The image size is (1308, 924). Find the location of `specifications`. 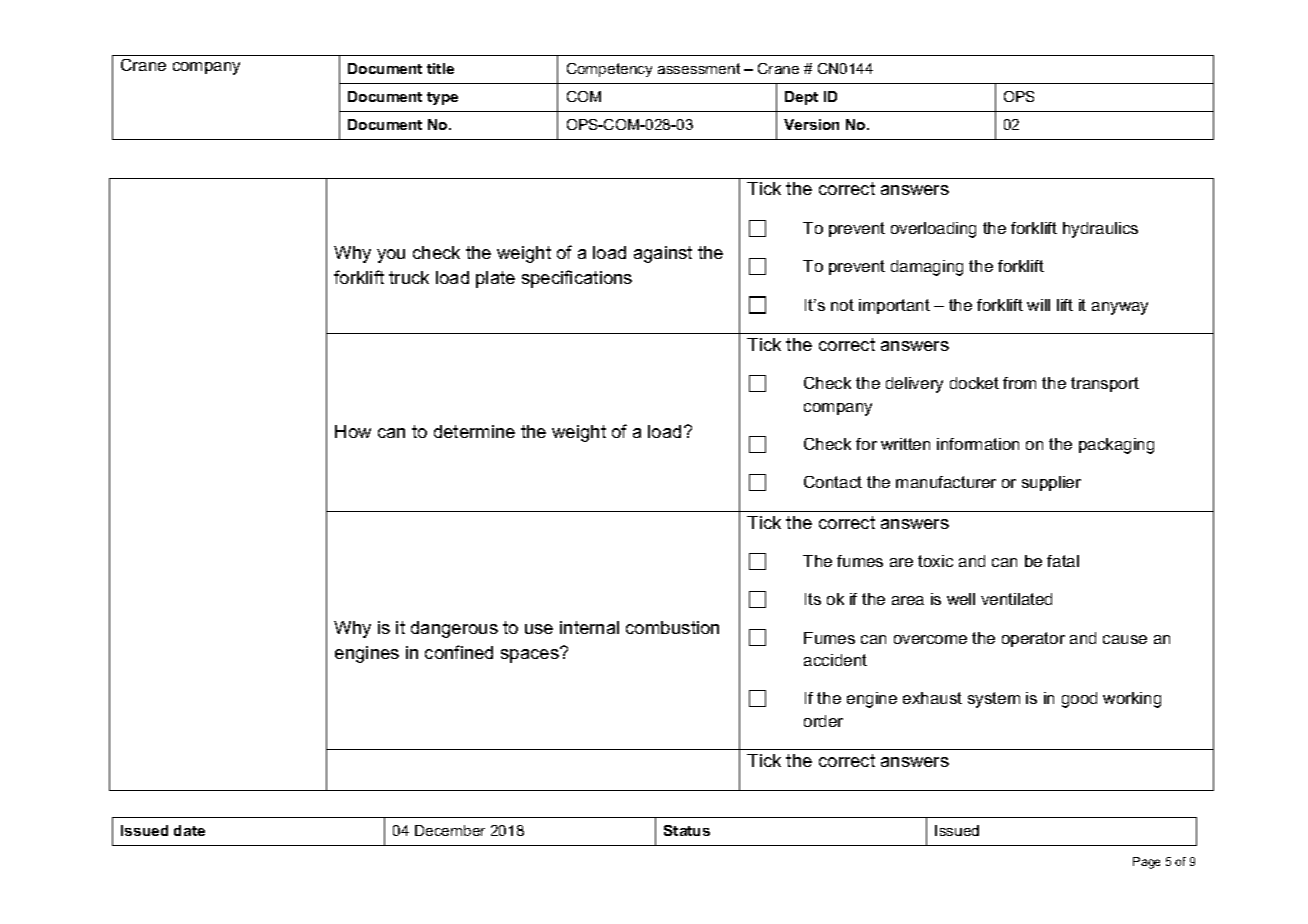

specifications is located at coordinates (577, 279).
